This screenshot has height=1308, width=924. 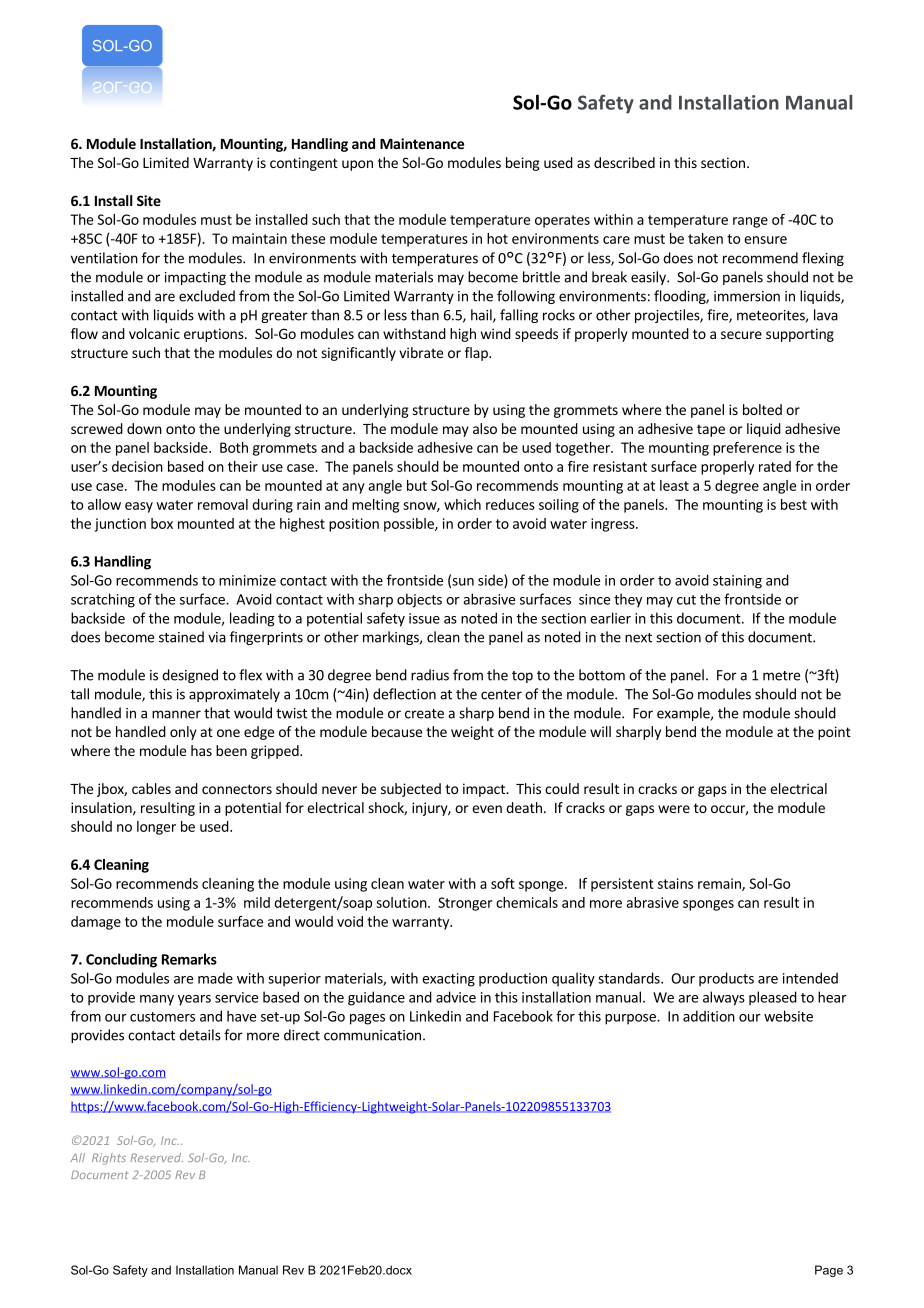 What do you see at coordinates (430, 675) in the screenshot?
I see `radius` at bounding box center [430, 675].
